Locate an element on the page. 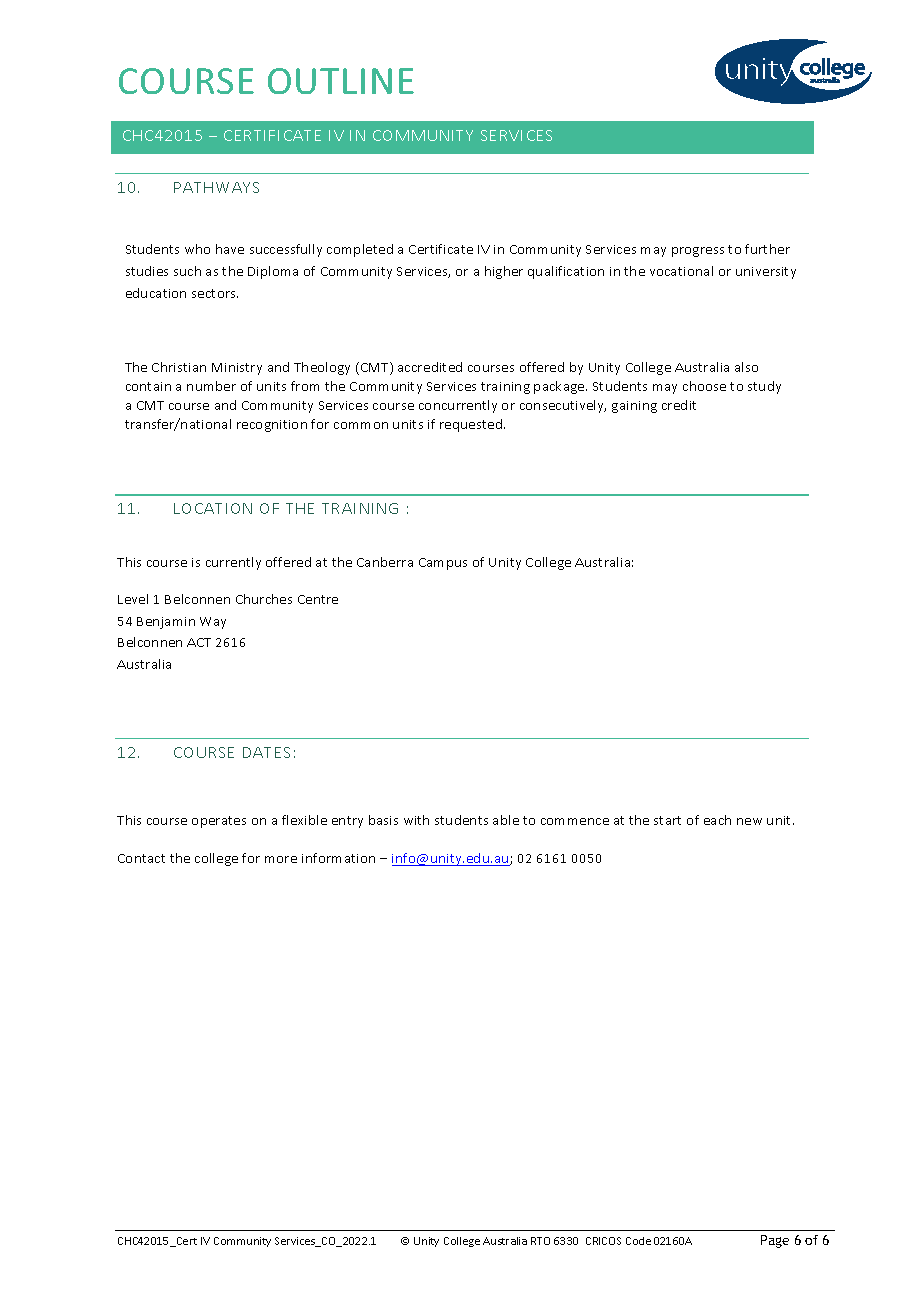 This page has height=1309, width=924. Contact is located at coordinates (141, 858).
